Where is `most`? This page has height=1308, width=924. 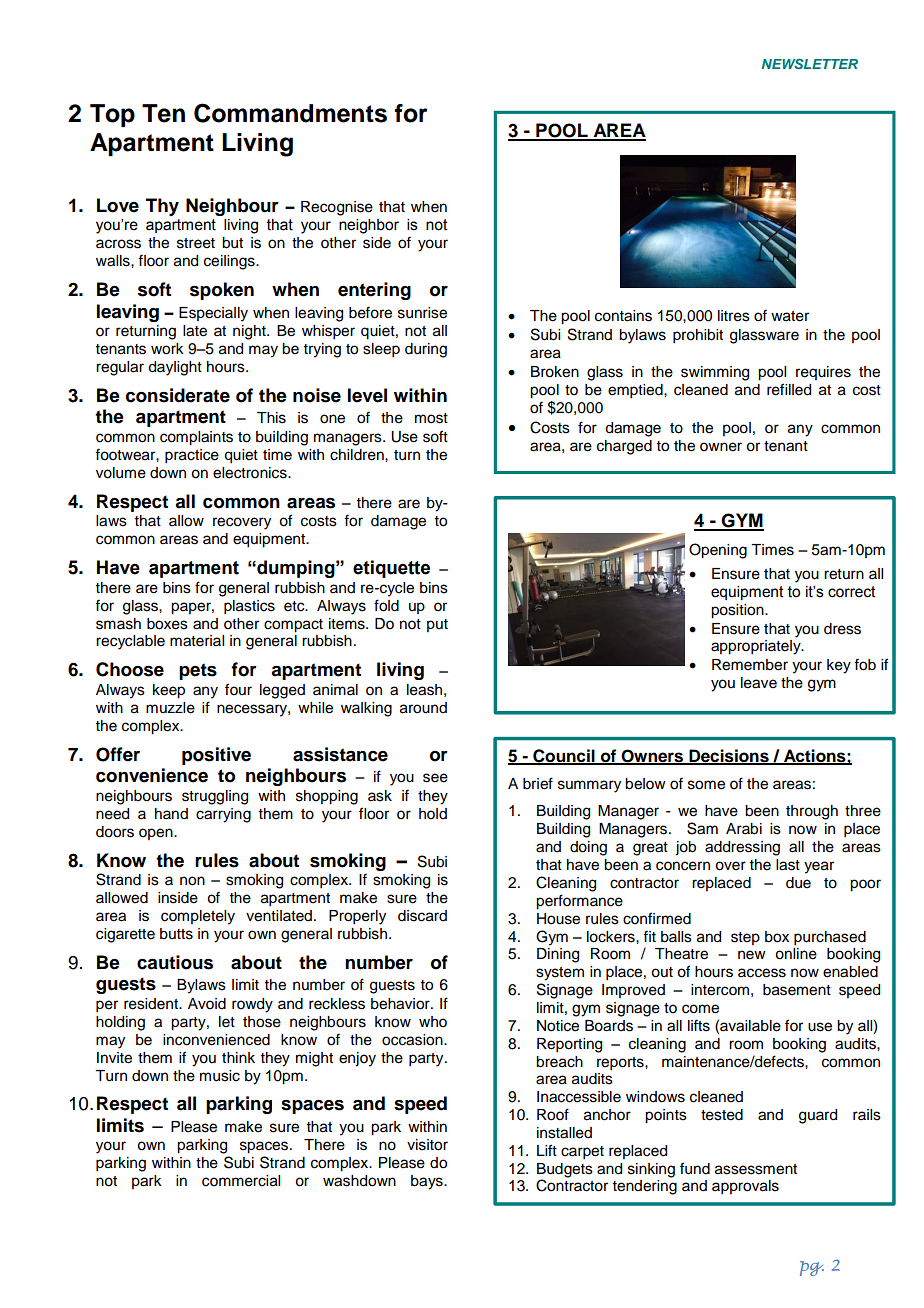
most is located at coordinates (431, 418).
